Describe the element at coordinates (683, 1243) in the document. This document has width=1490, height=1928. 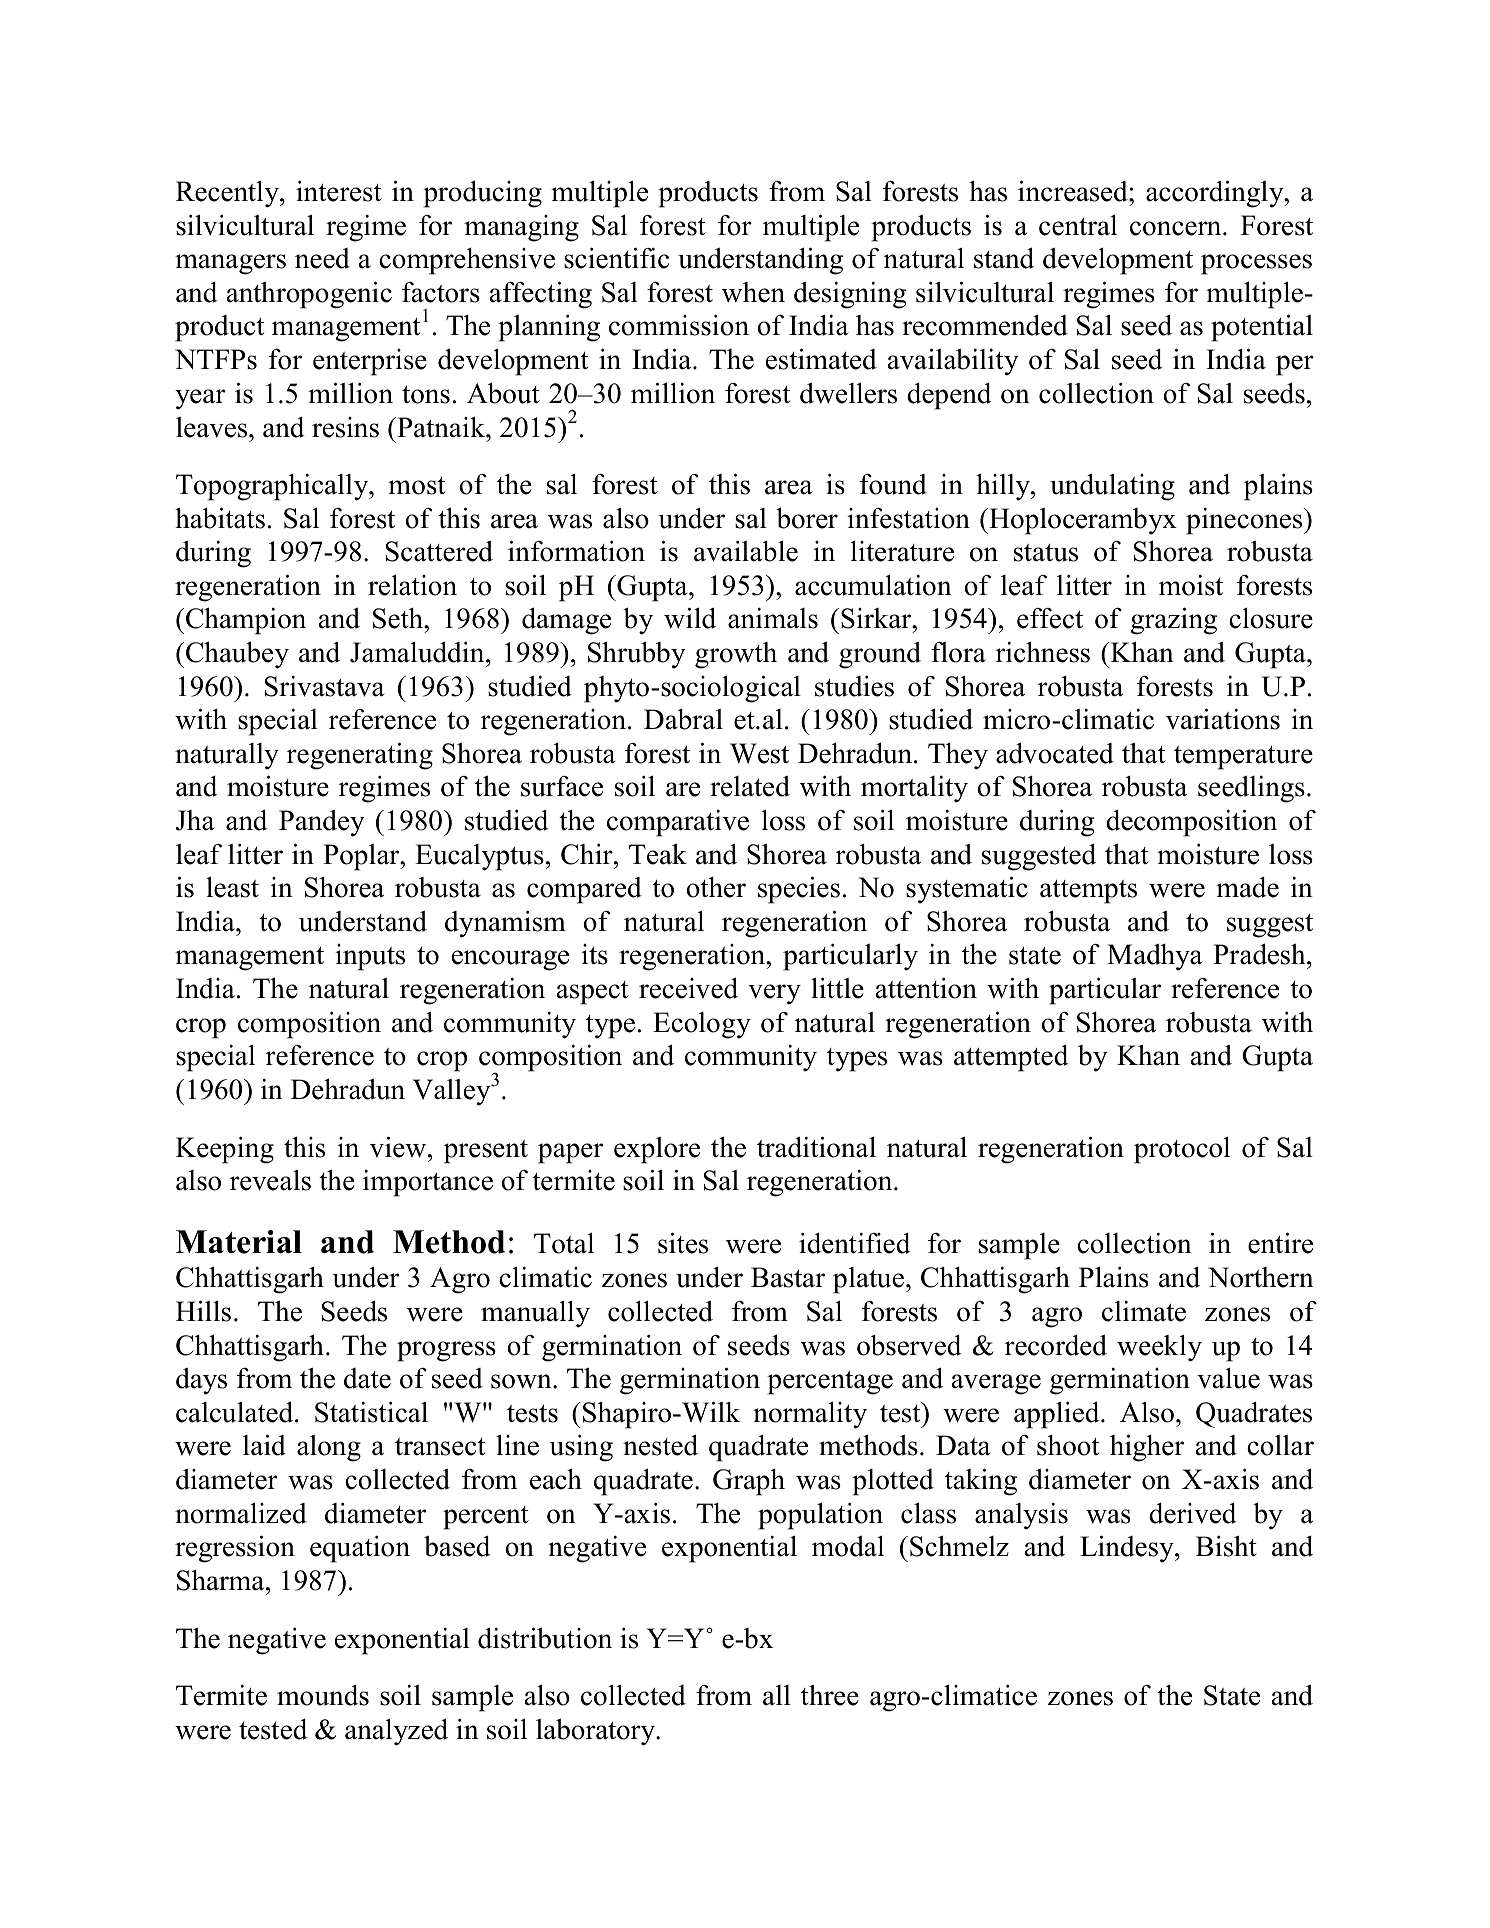
I see `sites` at that location.
